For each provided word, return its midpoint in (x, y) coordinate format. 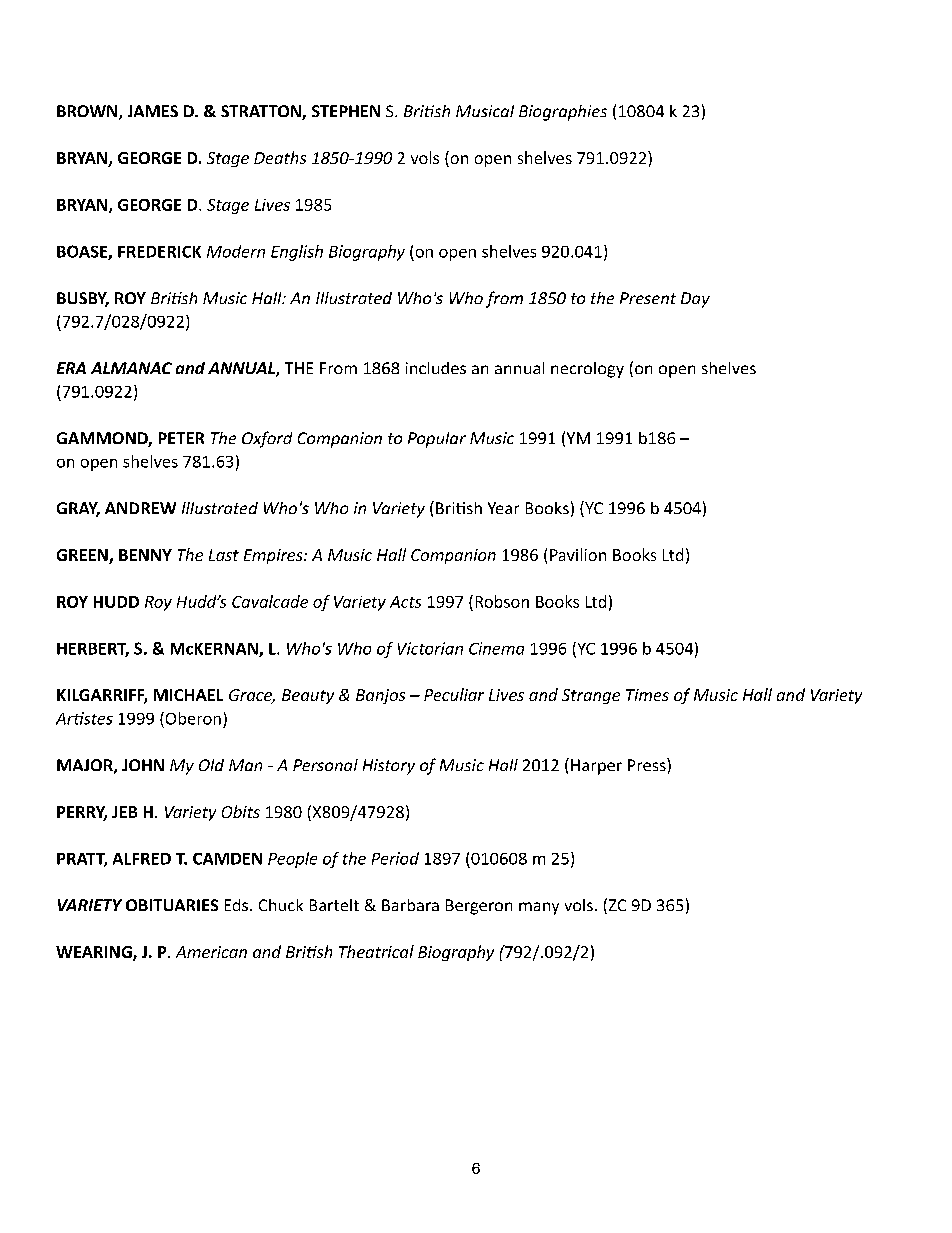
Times (647, 695)
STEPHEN (346, 111)
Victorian (430, 648)
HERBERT (93, 650)
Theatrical (376, 951)
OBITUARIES (172, 905)
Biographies (563, 113)
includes (436, 368)
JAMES (153, 111)
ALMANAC (131, 368)
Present (648, 298)
